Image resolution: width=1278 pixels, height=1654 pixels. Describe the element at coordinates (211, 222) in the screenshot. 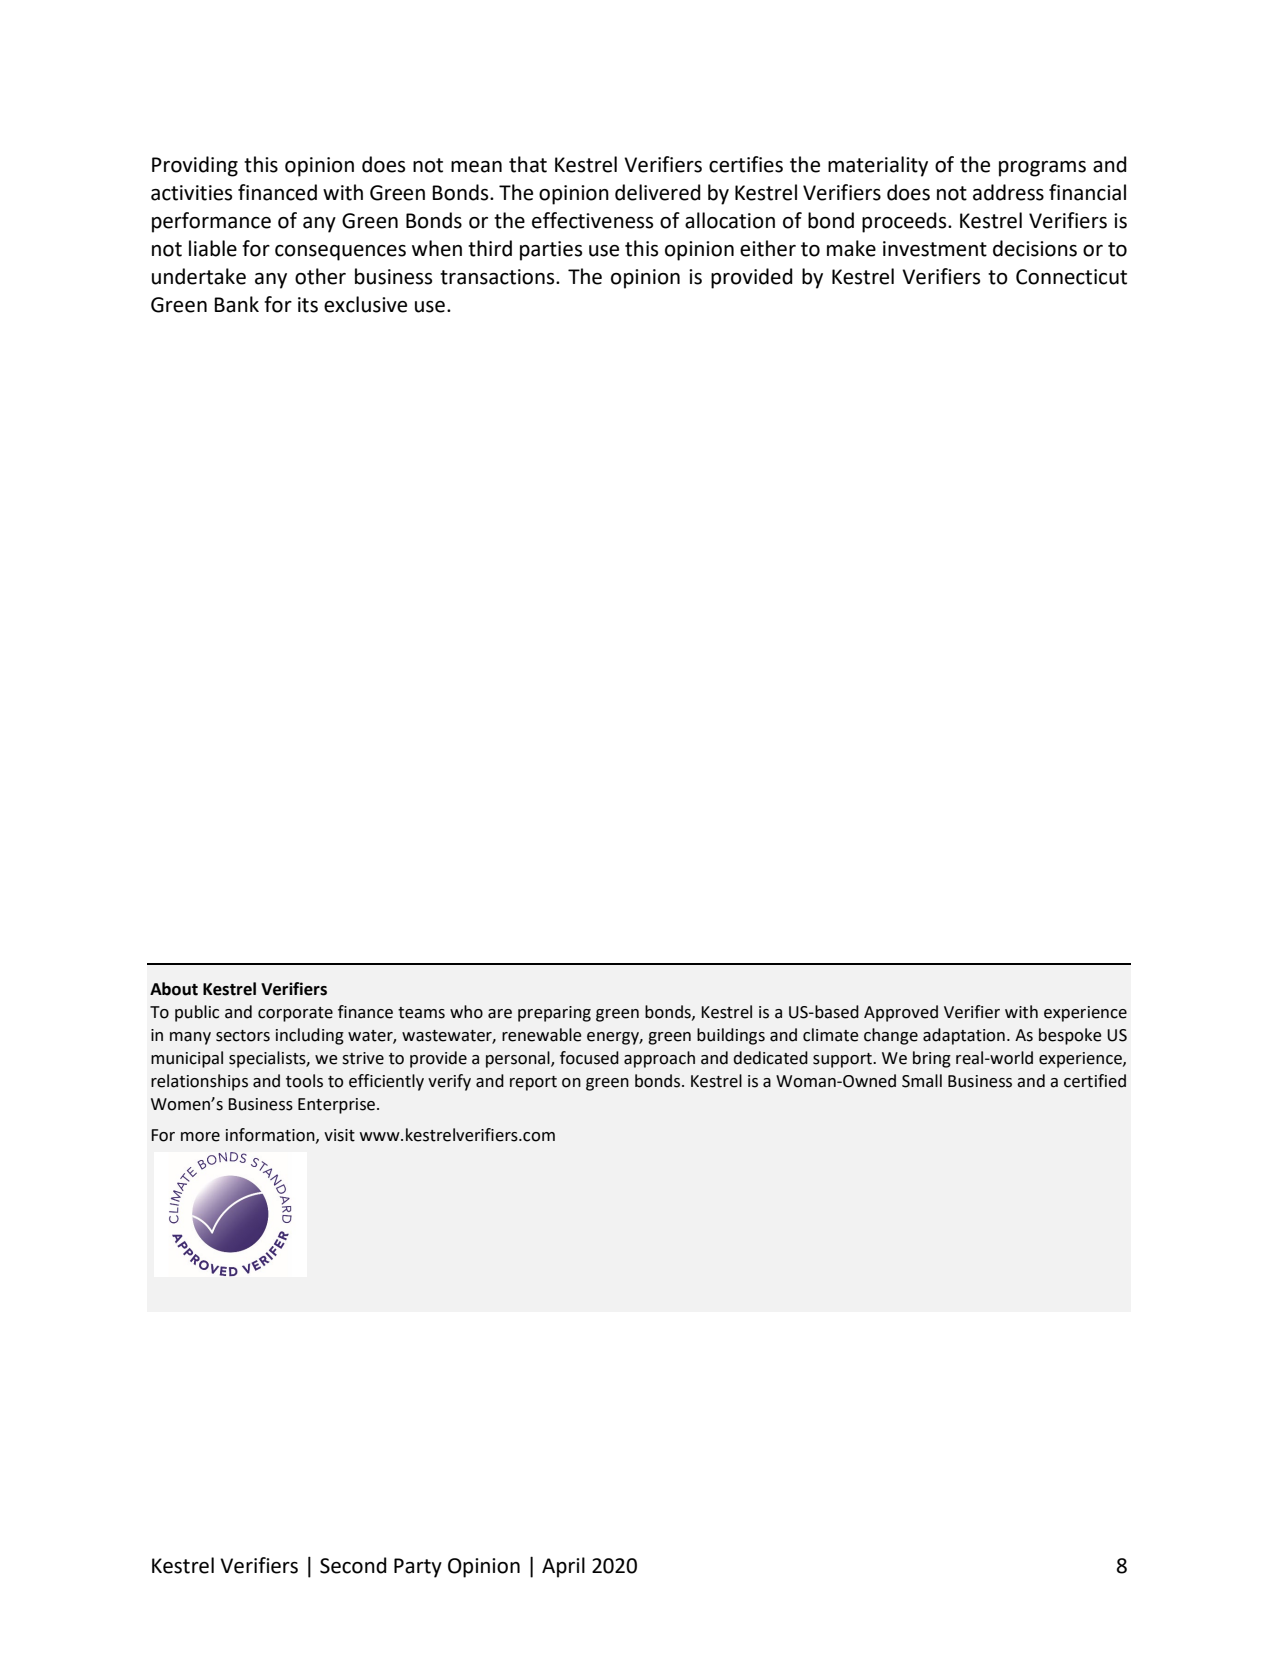

I see `performance` at that location.
